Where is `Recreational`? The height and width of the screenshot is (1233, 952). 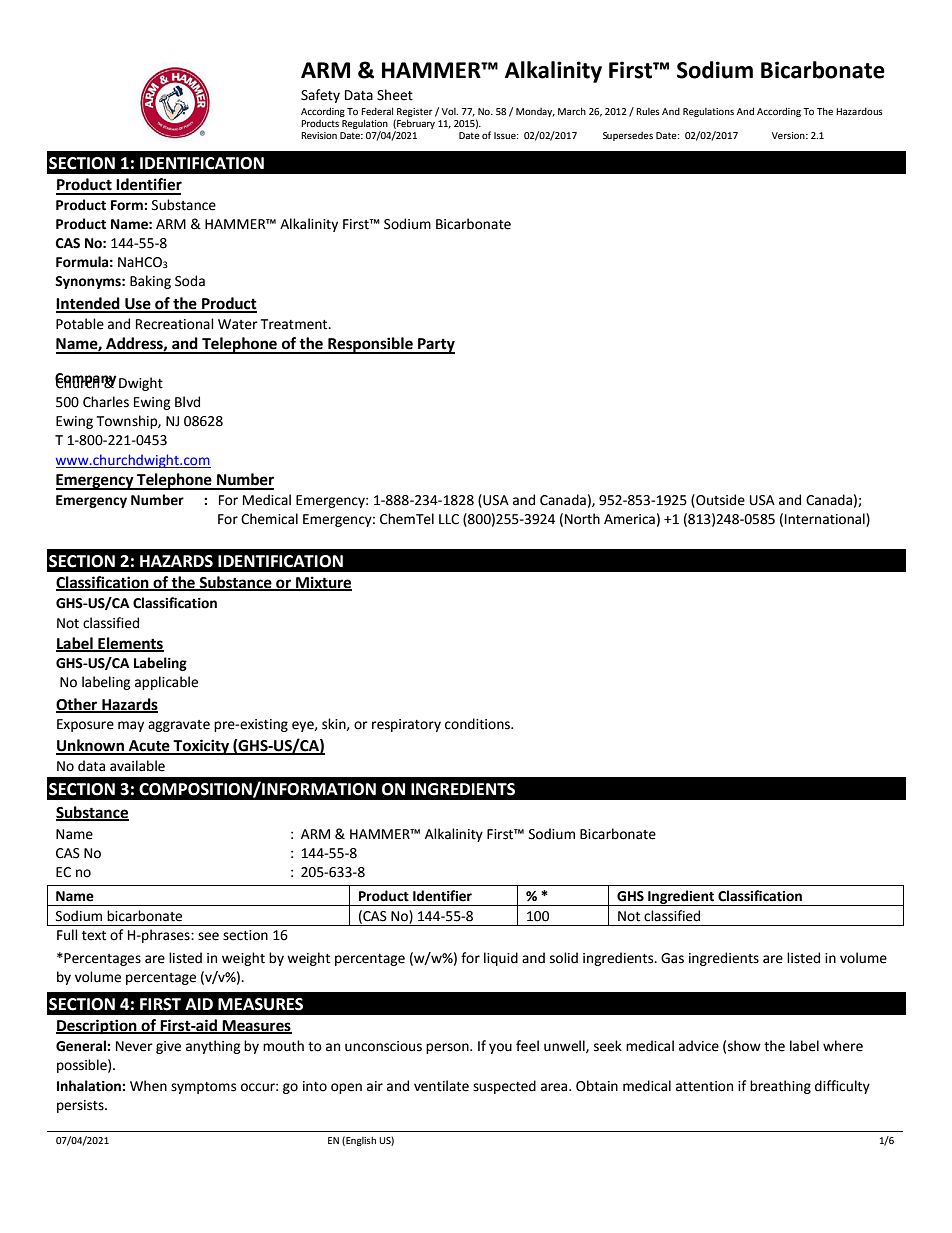 Recreational is located at coordinates (175, 324).
